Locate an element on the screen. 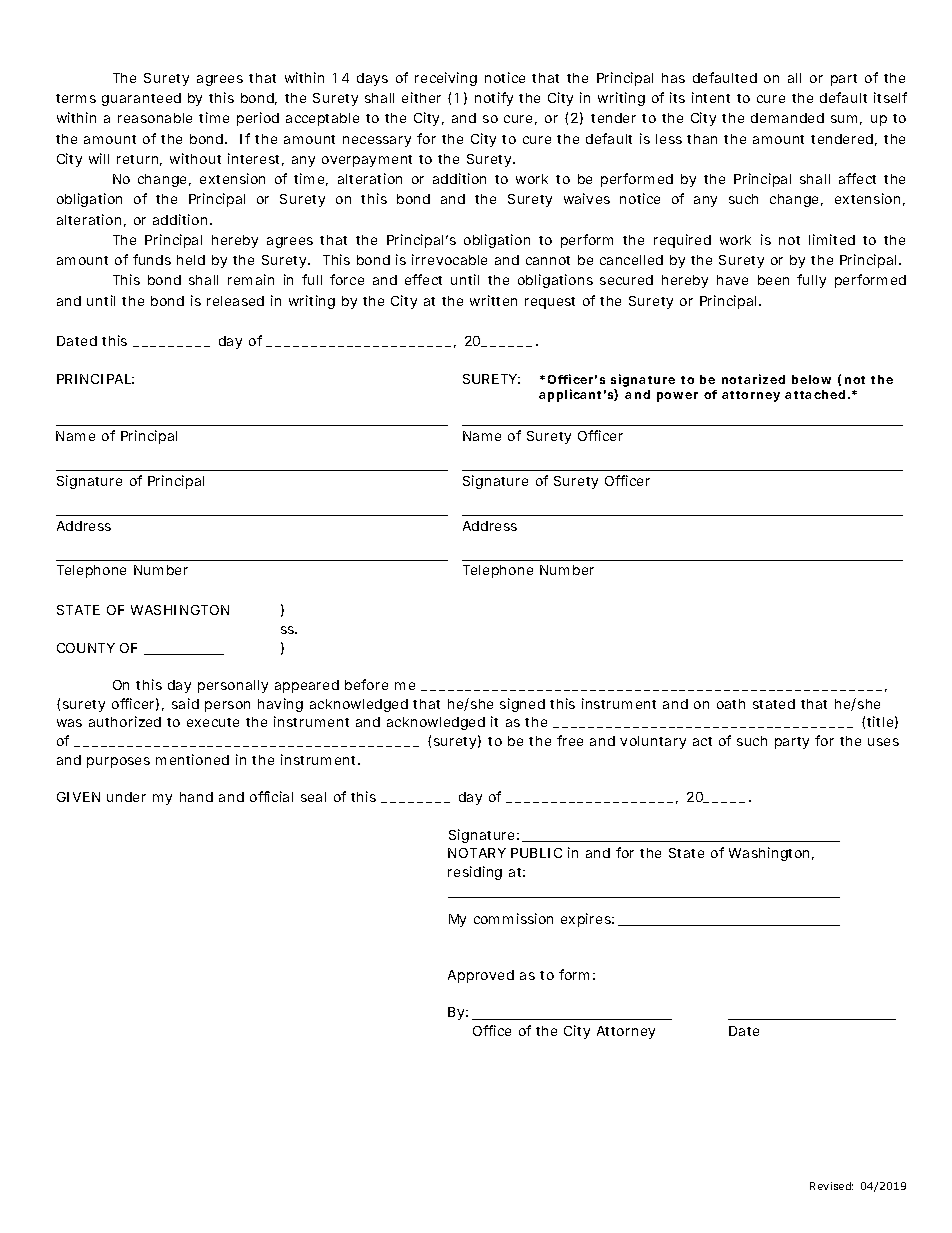 The height and width of the screenshot is (1233, 952). power is located at coordinates (677, 397).
